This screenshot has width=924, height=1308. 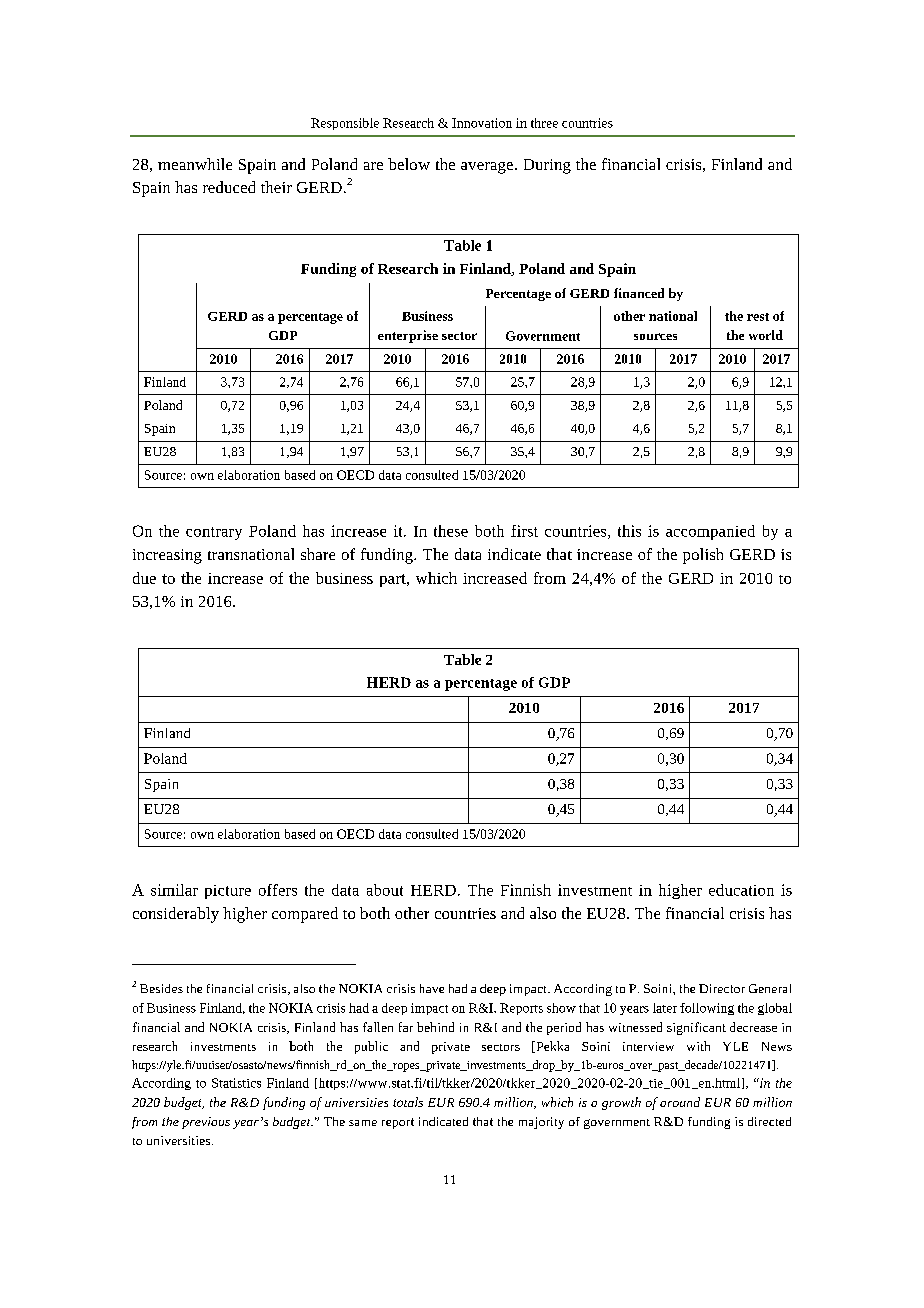 What do you see at coordinates (195, 164) in the screenshot?
I see `meanwhile` at bounding box center [195, 164].
